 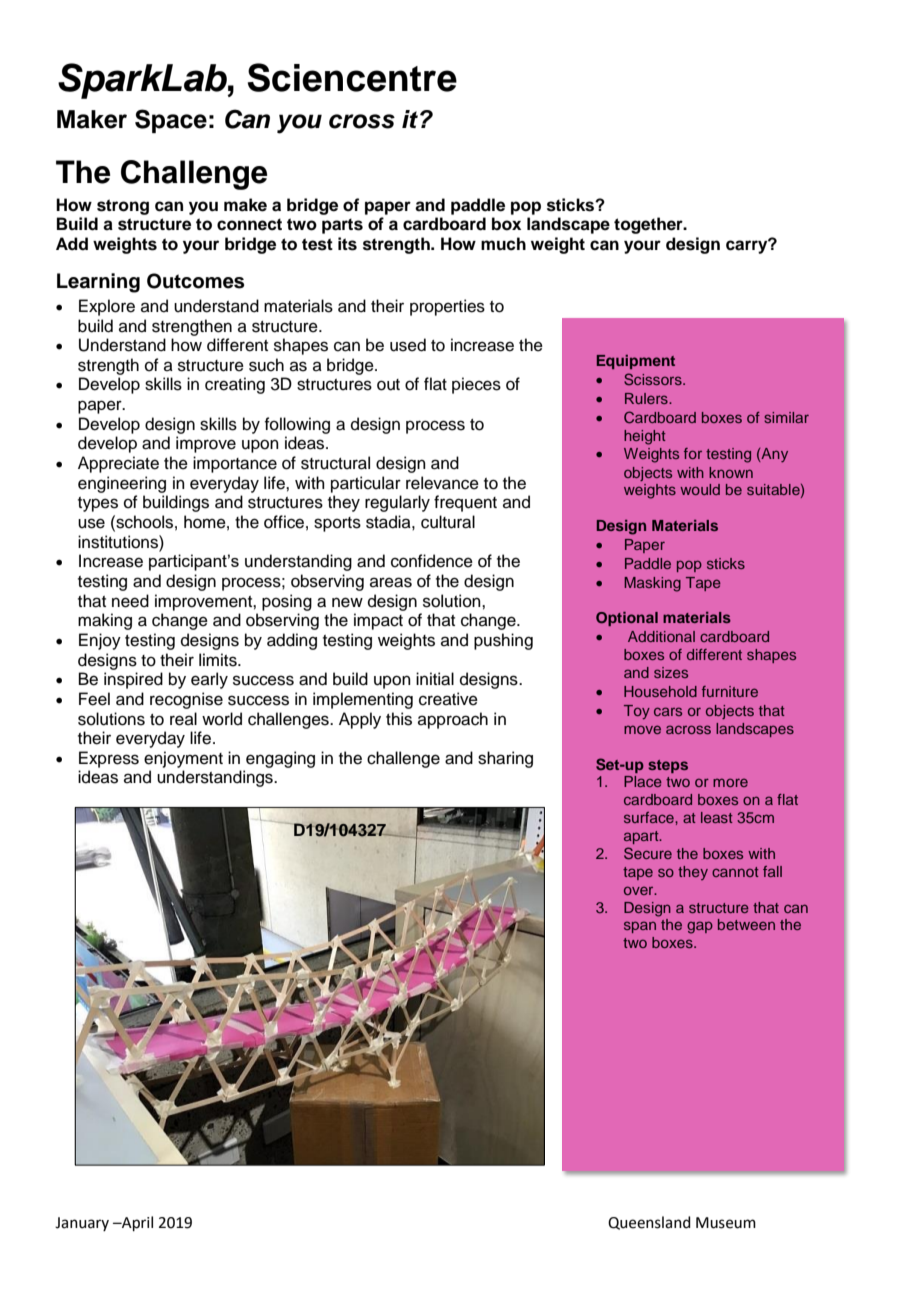 I want to click on Express, so click(x=109, y=759).
